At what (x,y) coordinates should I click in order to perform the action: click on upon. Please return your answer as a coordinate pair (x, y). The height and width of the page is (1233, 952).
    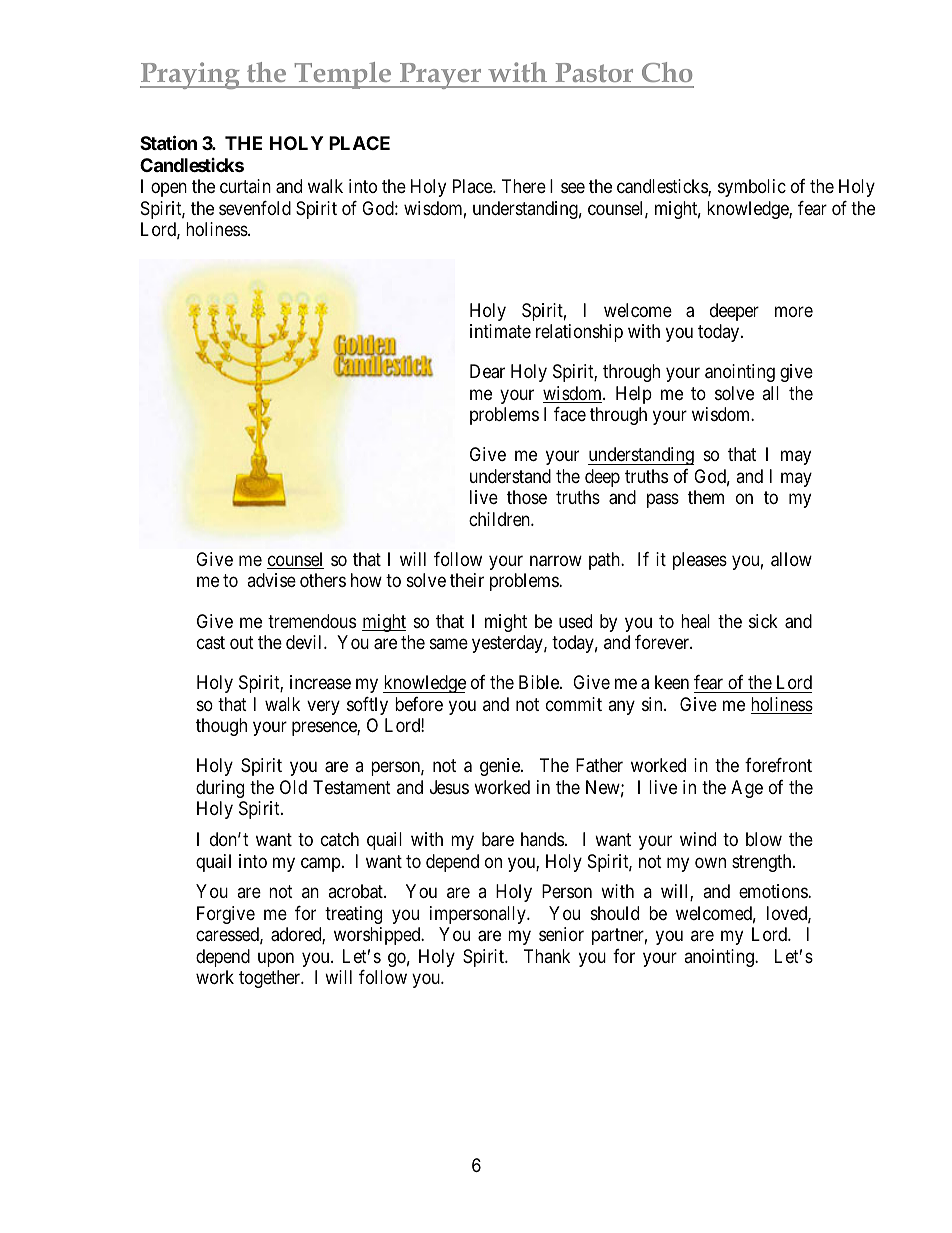
    Looking at the image, I should click on (276, 959).
